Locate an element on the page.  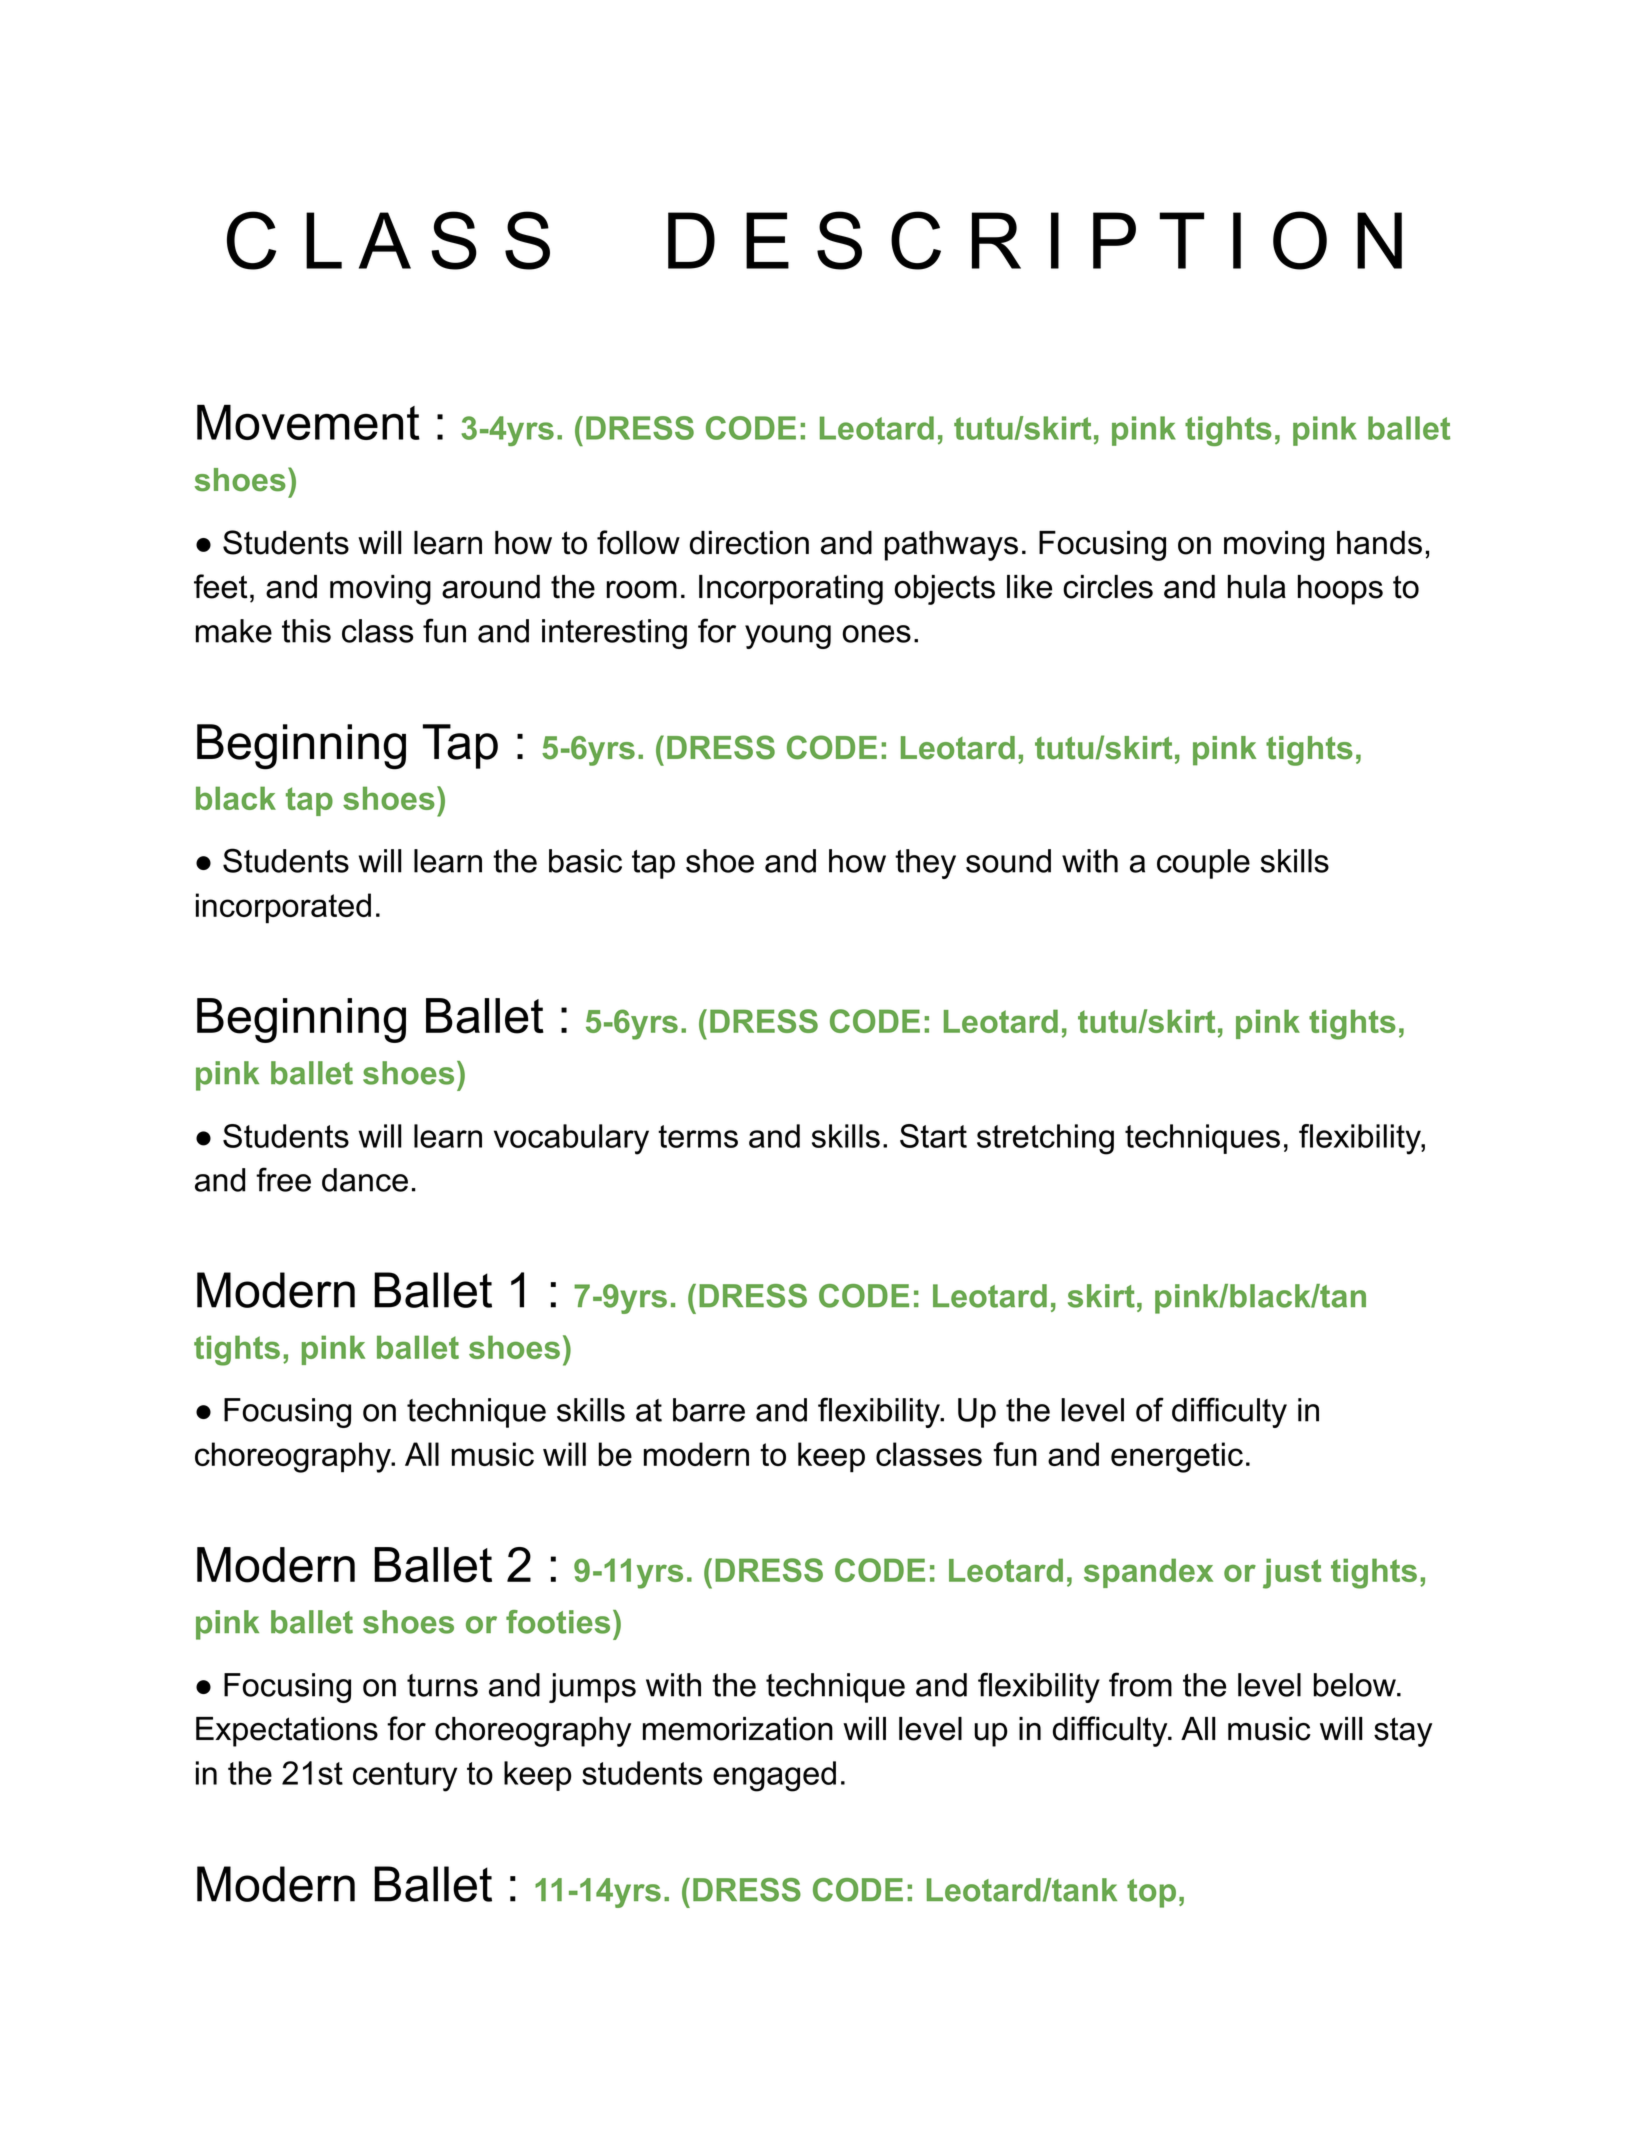
couple is located at coordinates (1203, 864).
